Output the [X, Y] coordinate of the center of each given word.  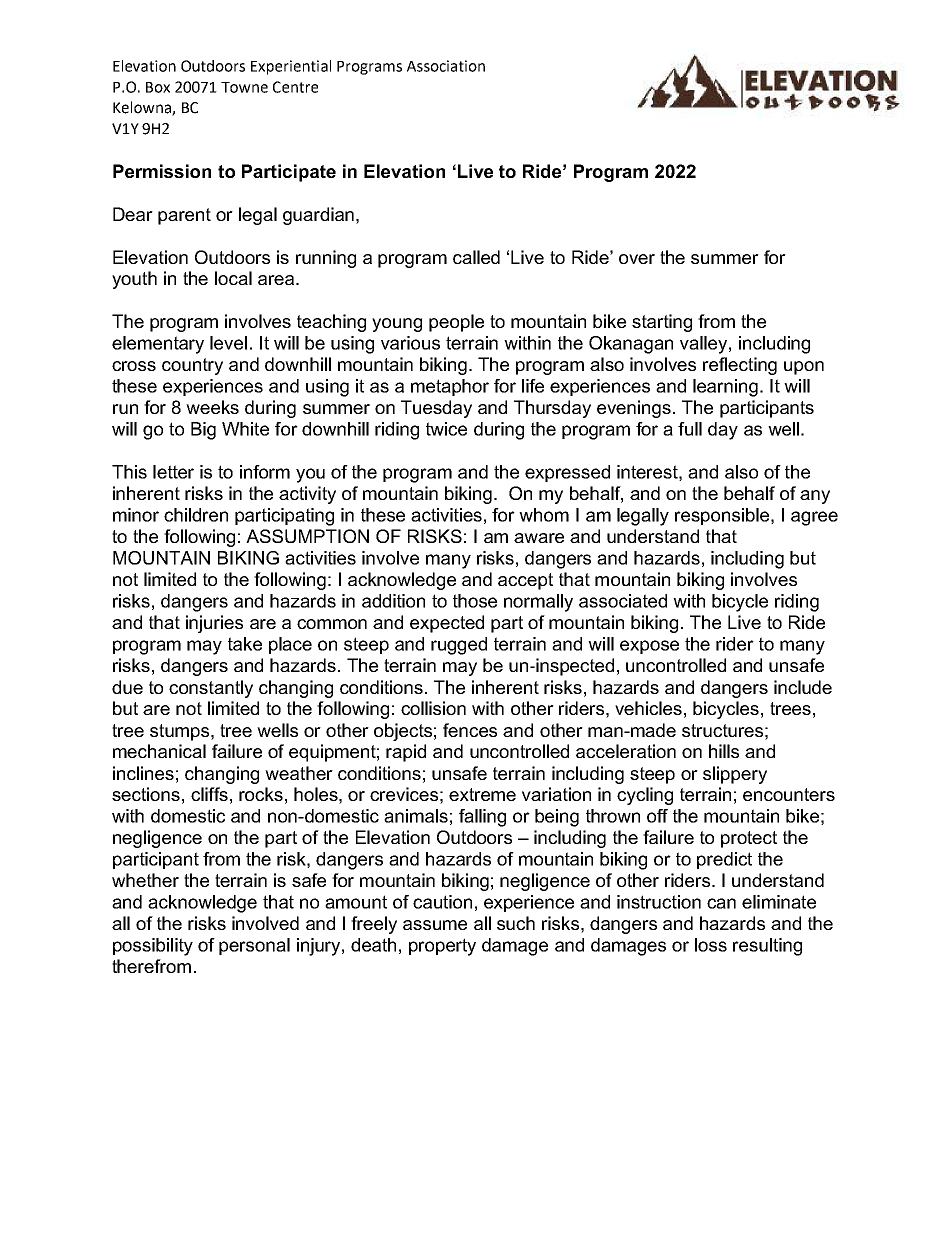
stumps [181, 732]
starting [662, 323]
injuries [214, 624]
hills [724, 751]
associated [623, 601]
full [690, 429]
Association [446, 66]
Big [203, 431]
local [233, 278]
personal [254, 946]
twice [446, 429]
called [476, 257]
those [475, 601]
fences [470, 730]
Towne [244, 87]
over [637, 259]
